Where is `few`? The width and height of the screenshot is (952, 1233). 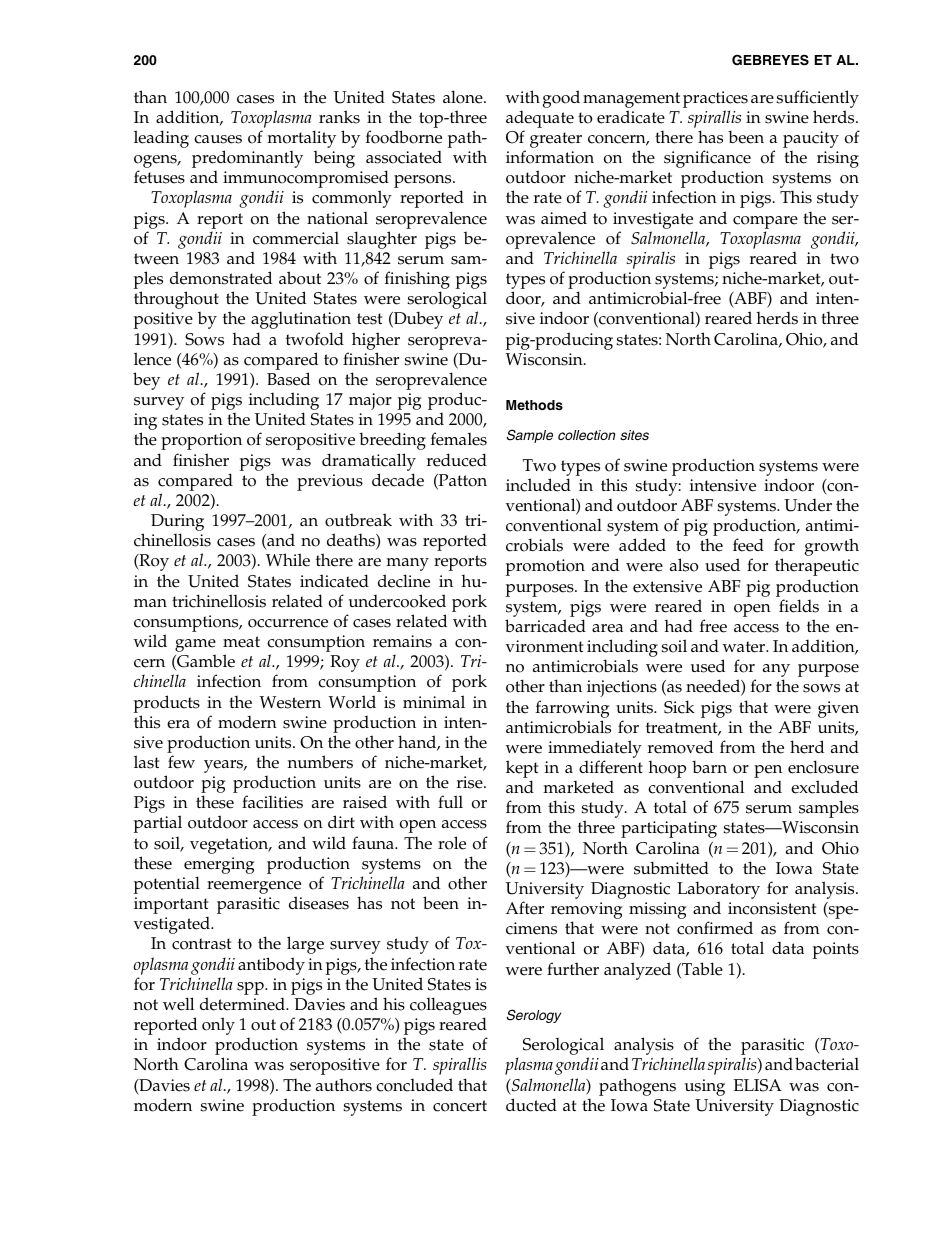 few is located at coordinates (181, 762).
